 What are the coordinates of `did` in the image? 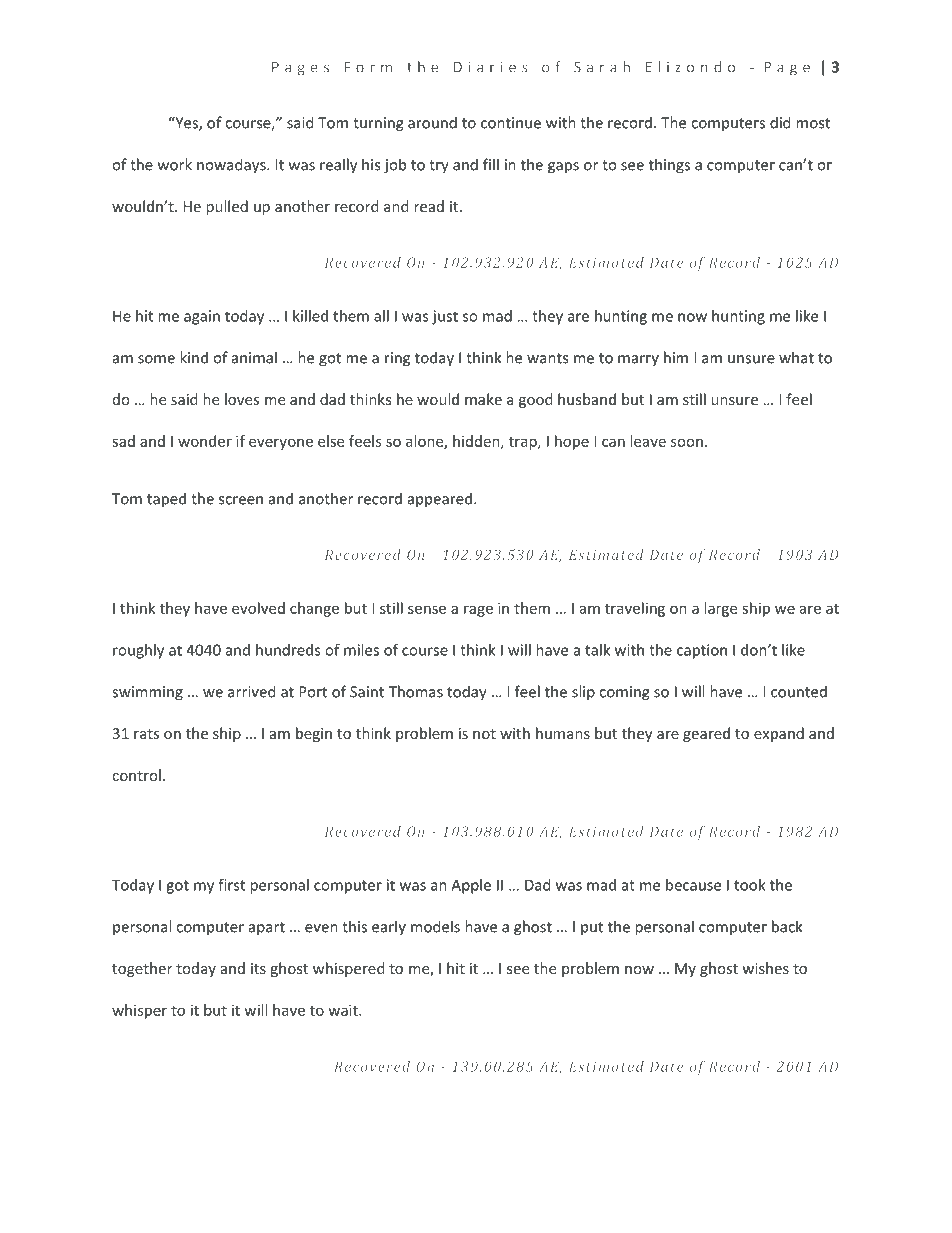 It's located at (780, 122).
